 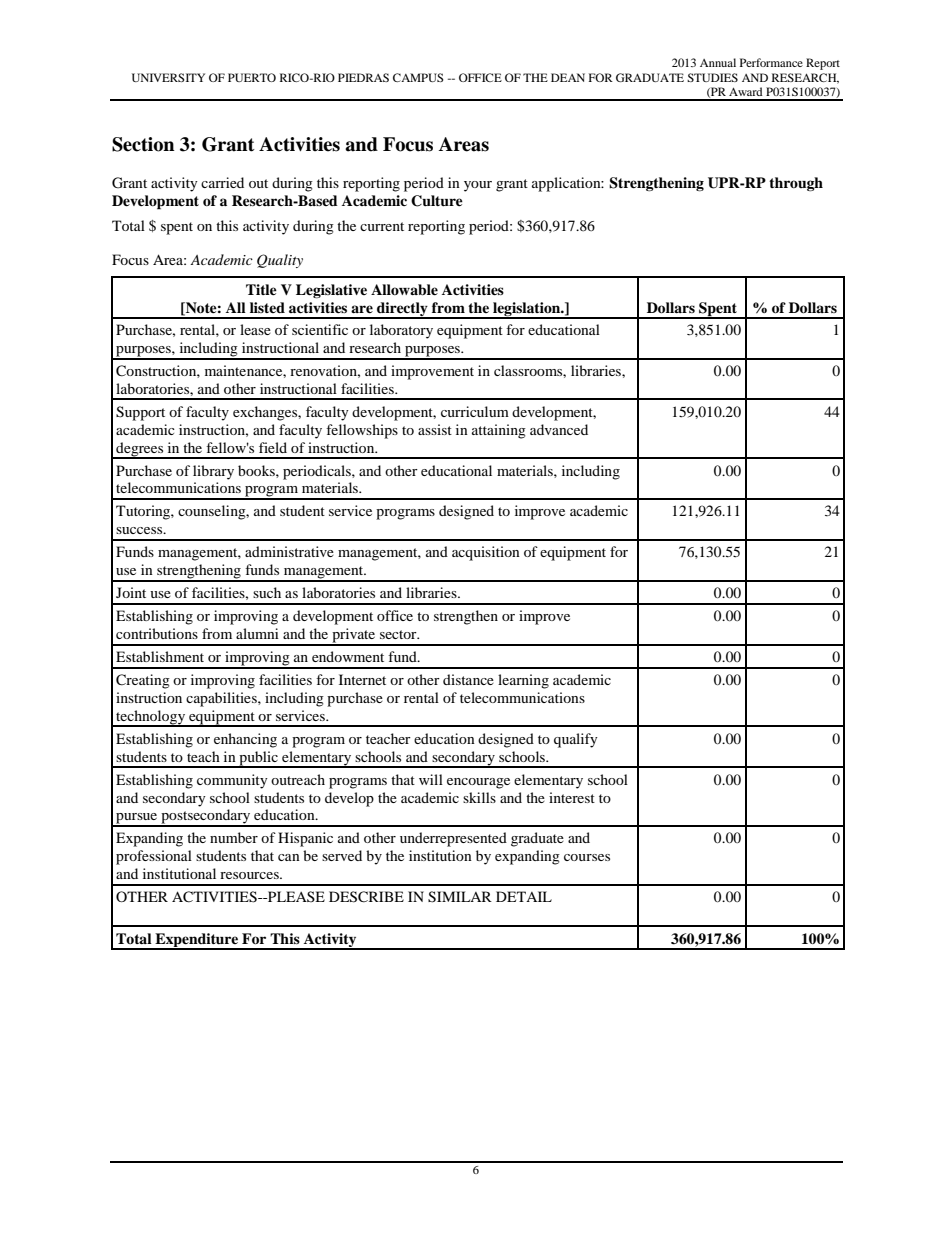 What do you see at coordinates (587, 857) in the image?
I see `courses` at bounding box center [587, 857].
